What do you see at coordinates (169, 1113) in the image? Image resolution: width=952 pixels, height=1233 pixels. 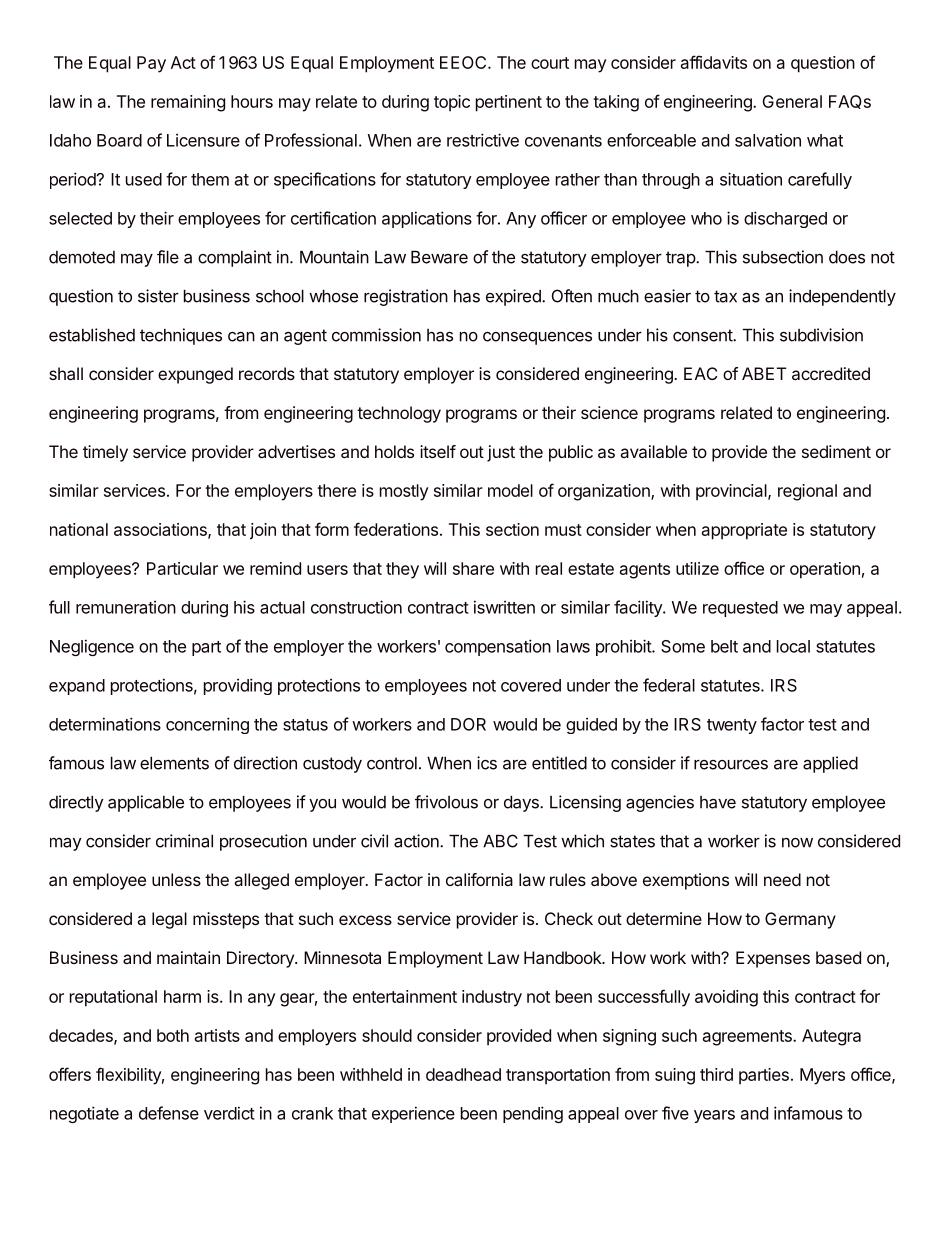 I see `defense` at bounding box center [169, 1113].
